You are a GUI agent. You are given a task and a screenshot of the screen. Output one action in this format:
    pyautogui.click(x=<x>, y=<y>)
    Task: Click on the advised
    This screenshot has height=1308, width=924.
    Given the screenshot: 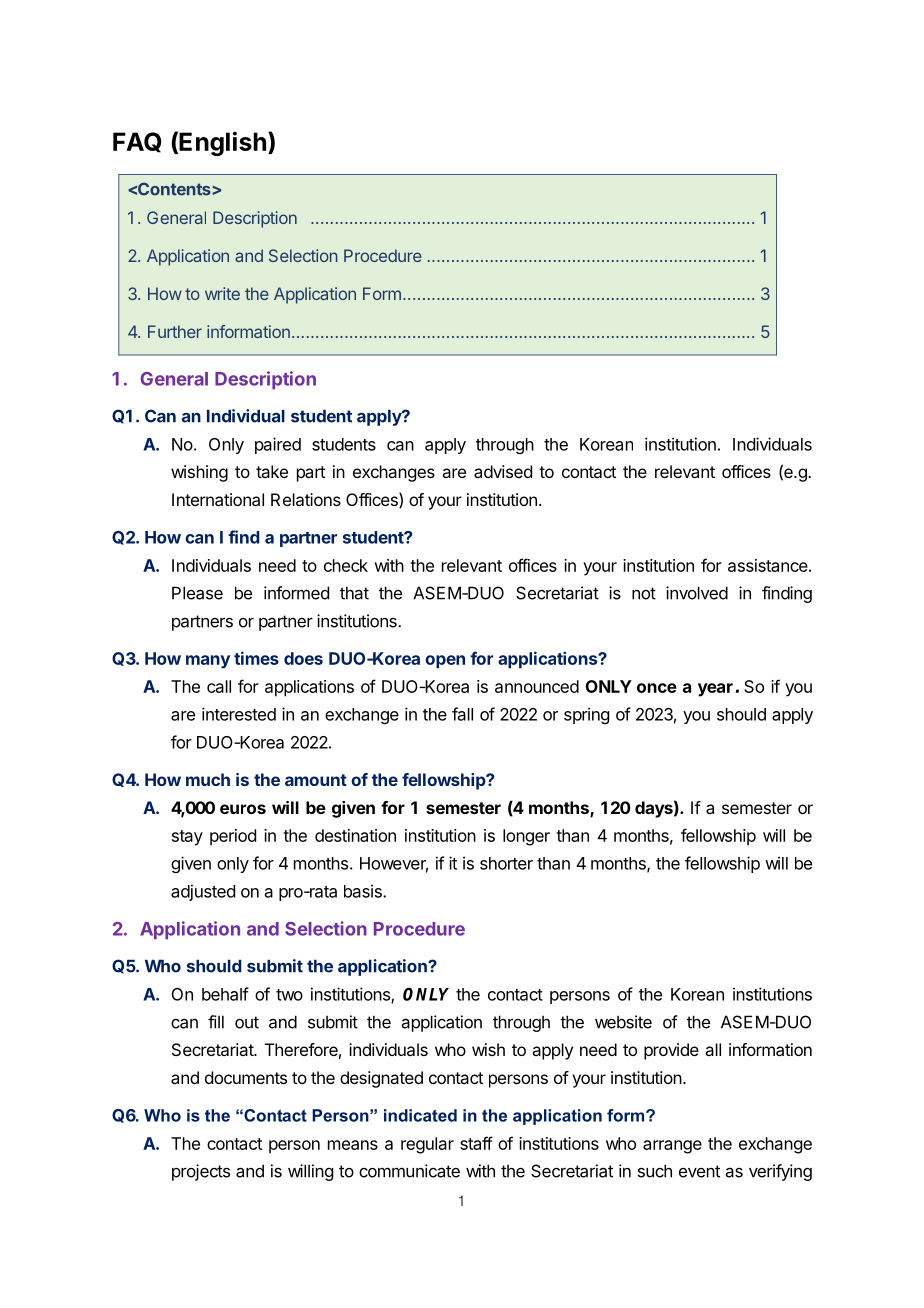 What is the action you would take?
    pyautogui.click(x=503, y=471)
